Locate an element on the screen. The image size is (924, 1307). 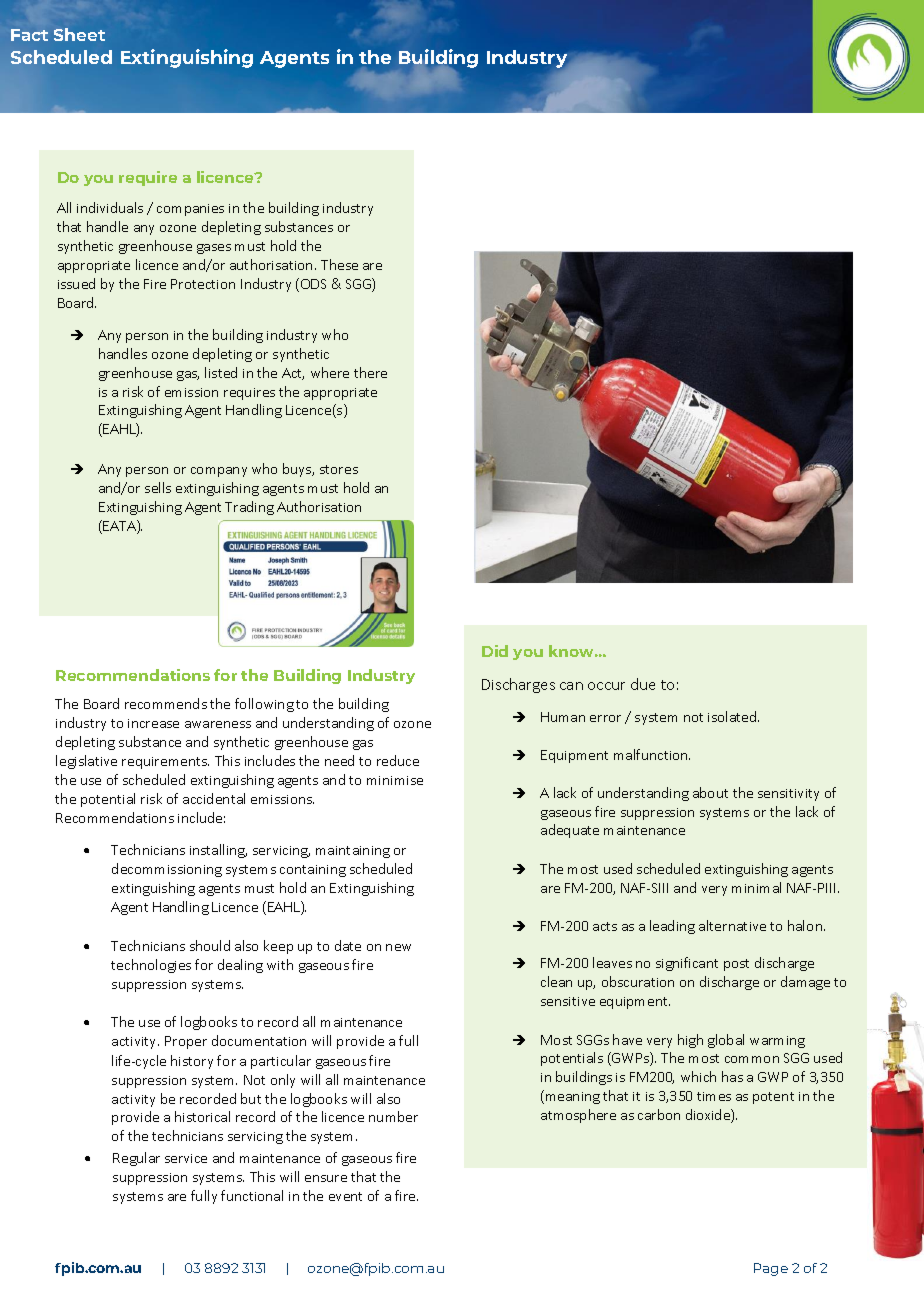
stores is located at coordinates (339, 469).
